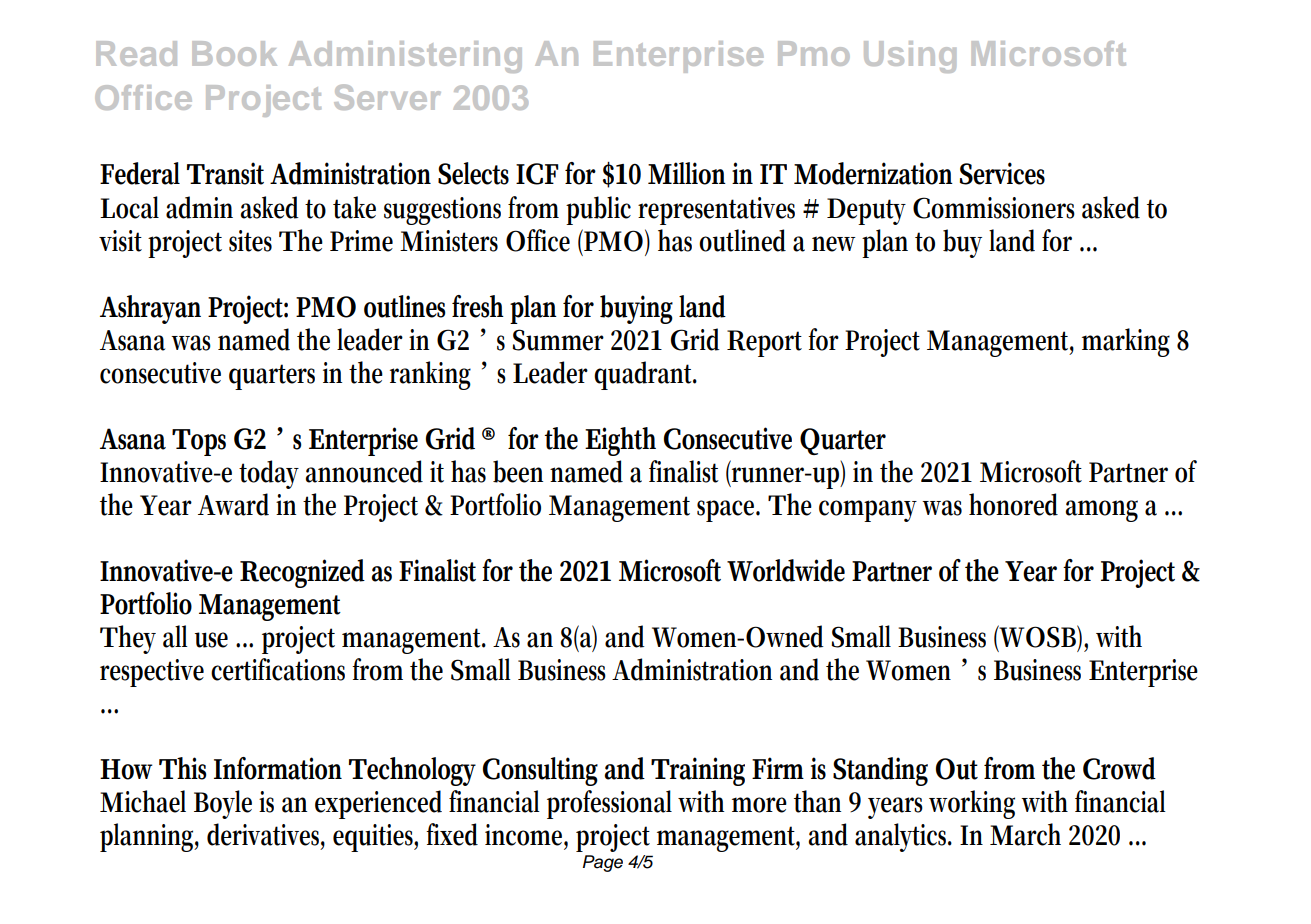 This page has width=1311, height=924. I want to click on derivatives, so click(266, 835).
